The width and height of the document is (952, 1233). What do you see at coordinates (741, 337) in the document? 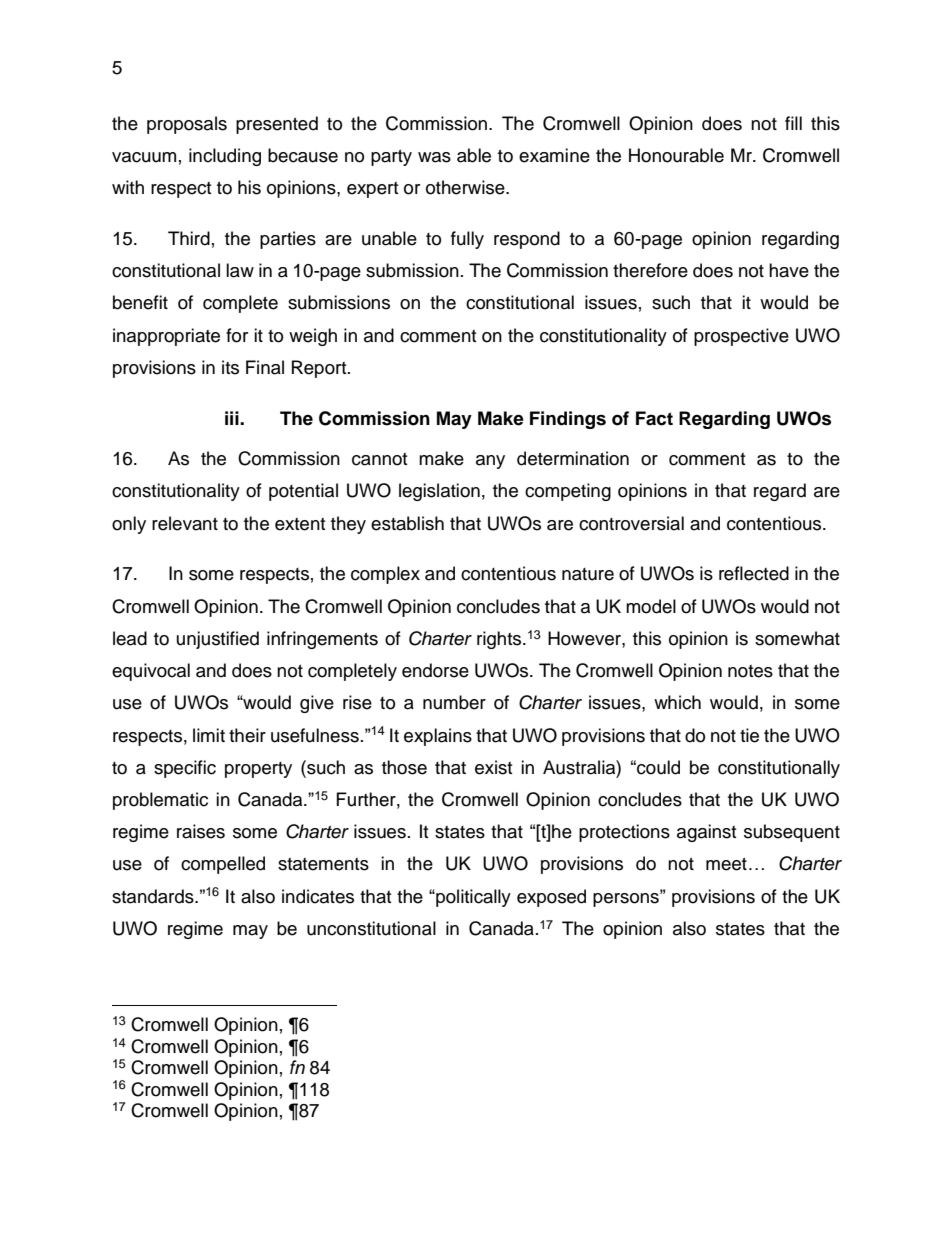
I see `prospective` at bounding box center [741, 337].
